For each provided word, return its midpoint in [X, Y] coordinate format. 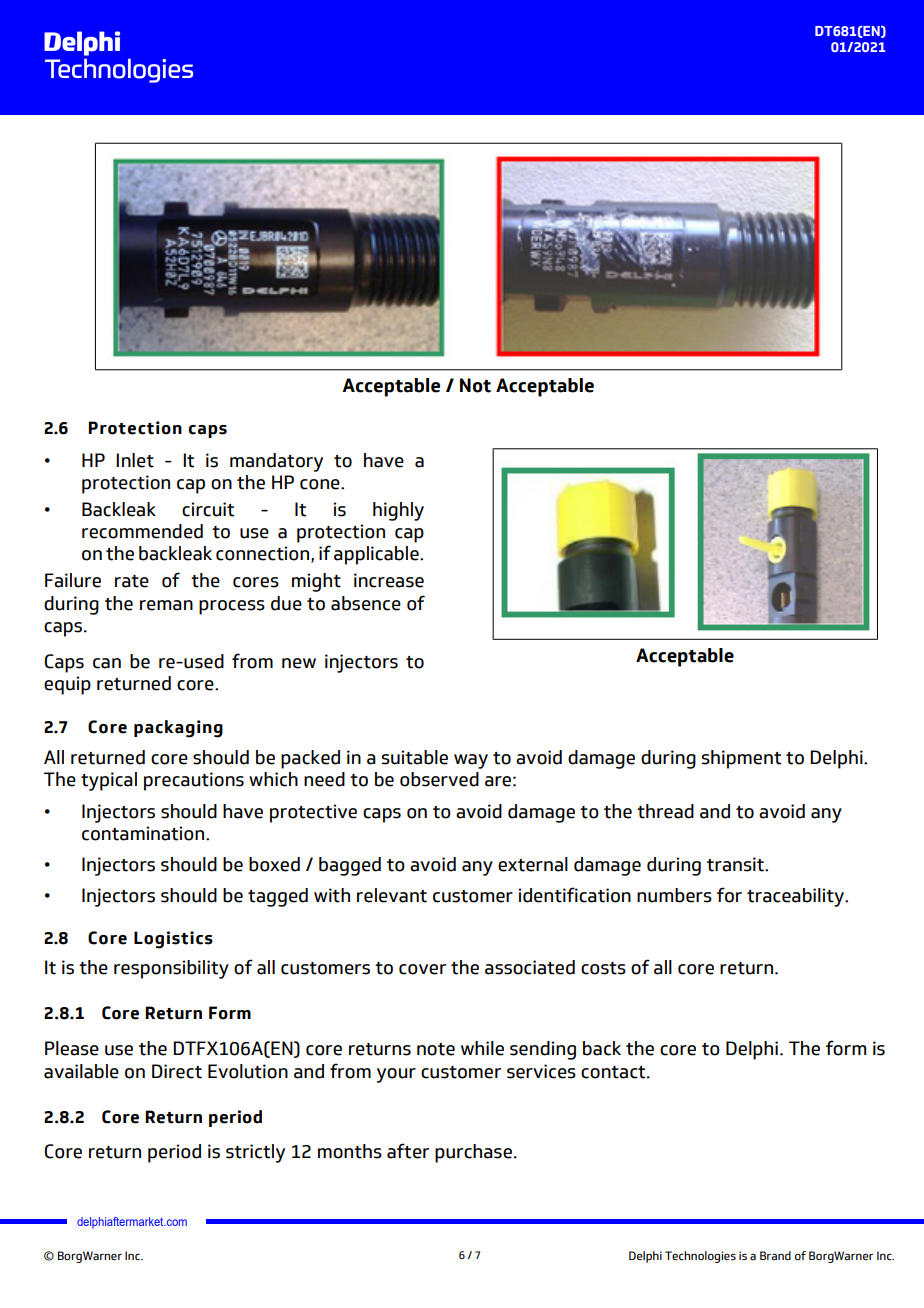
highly [398, 511]
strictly [255, 1153]
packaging [178, 729]
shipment [741, 759]
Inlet [135, 460]
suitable [415, 757]
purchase [473, 1153]
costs [603, 968]
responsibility [171, 969]
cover [422, 969]
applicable [377, 555]
